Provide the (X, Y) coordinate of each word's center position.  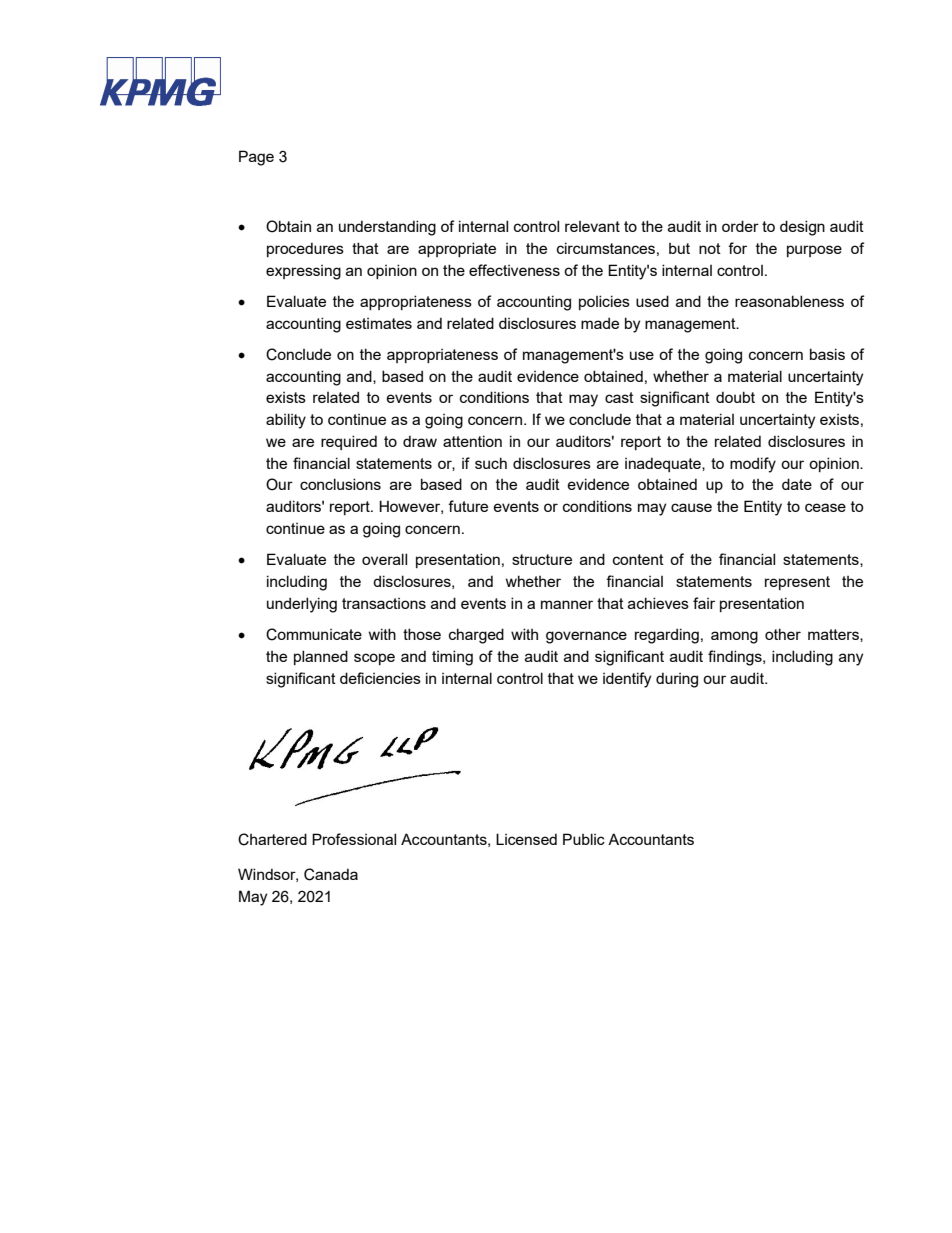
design (802, 228)
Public (584, 839)
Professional (354, 839)
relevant (592, 226)
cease (825, 507)
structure (542, 559)
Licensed (526, 839)
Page (256, 158)
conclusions (340, 484)
